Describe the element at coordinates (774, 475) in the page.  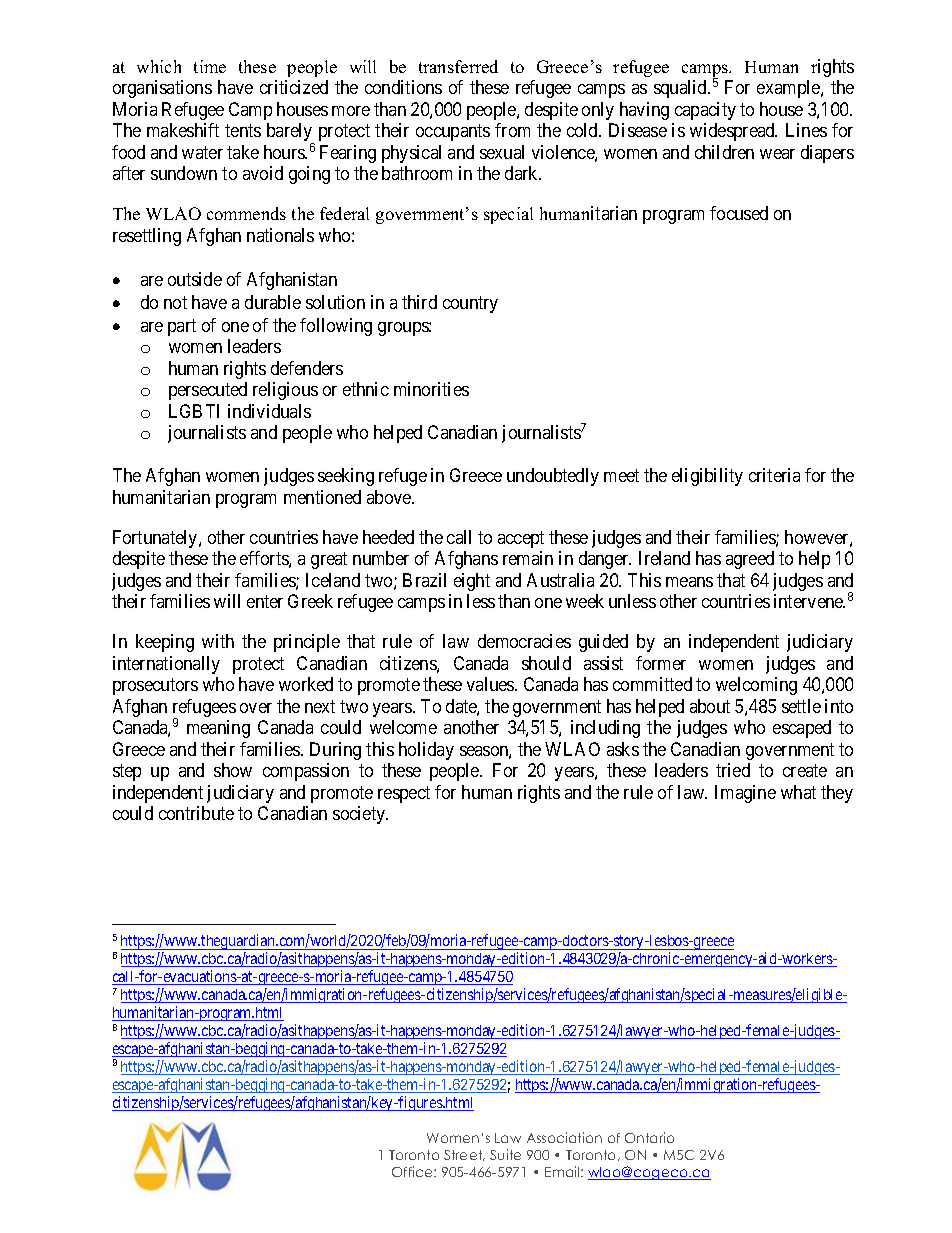
I see `criteria` at that location.
